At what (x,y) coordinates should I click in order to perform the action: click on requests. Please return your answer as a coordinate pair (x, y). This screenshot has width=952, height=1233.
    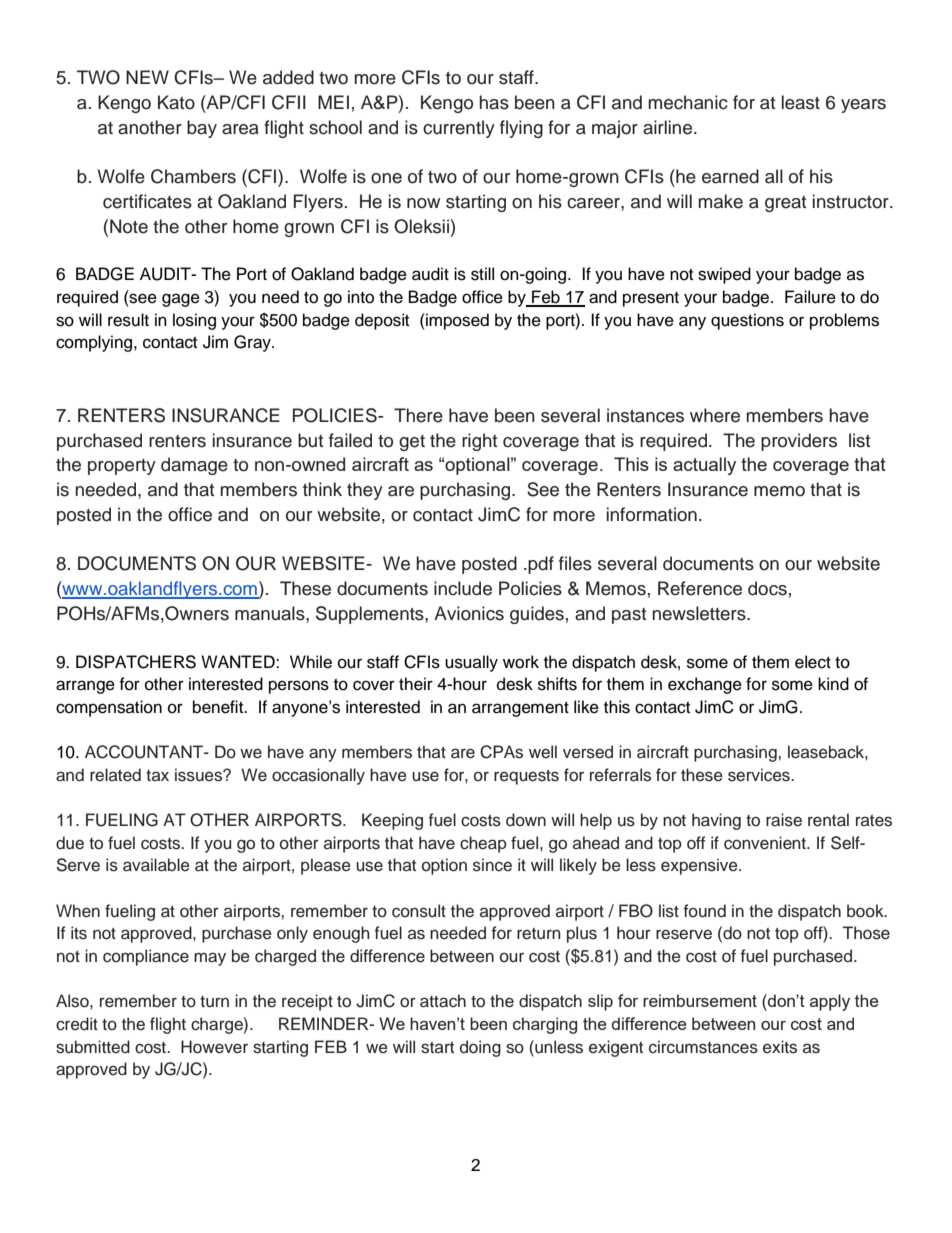
    Looking at the image, I should click on (526, 777).
